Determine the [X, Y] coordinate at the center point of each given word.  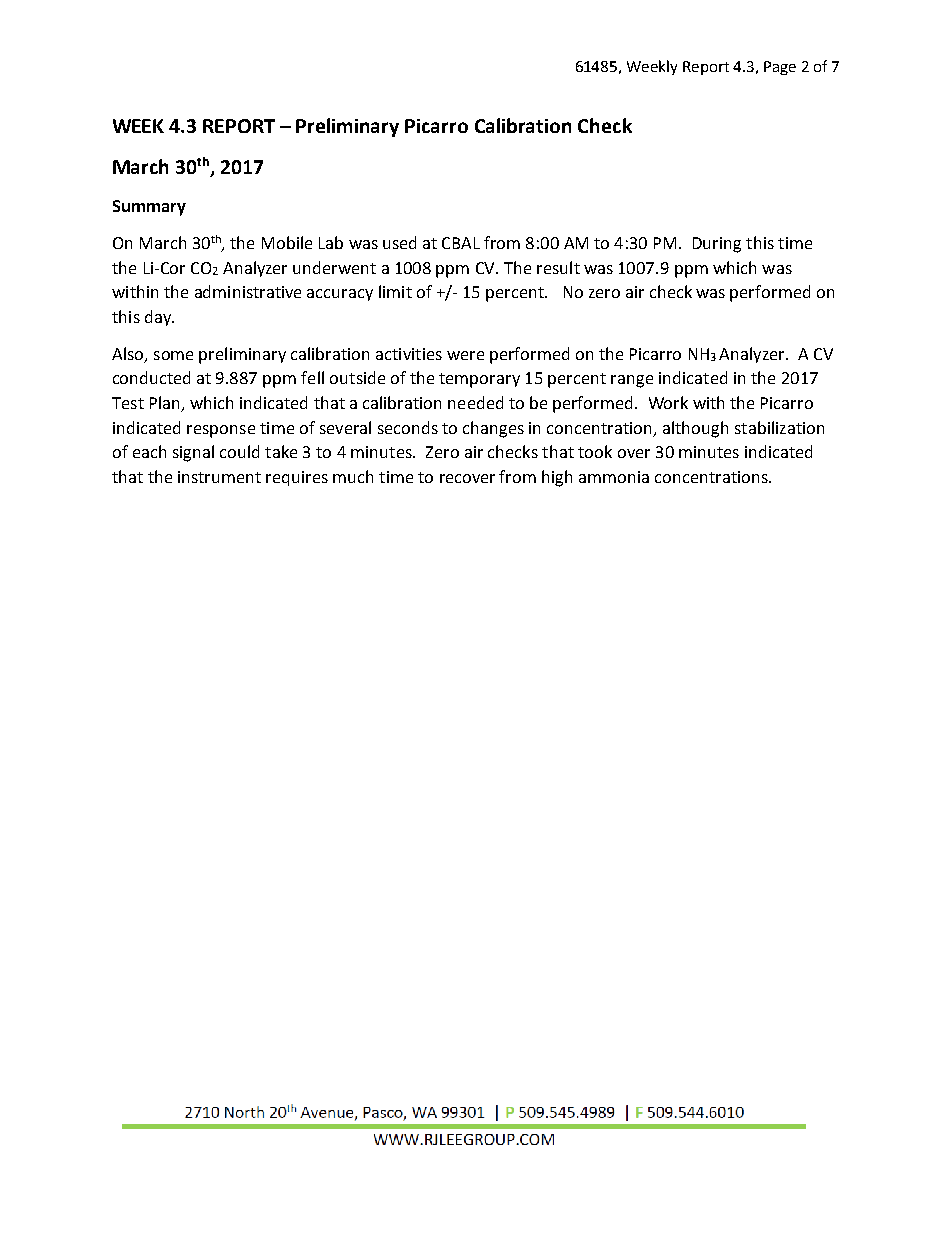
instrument [219, 477]
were [465, 355]
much [353, 476]
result [558, 267]
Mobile [287, 242]
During [717, 245]
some [173, 355]
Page [780, 68]
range [632, 381]
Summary [149, 208]
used [399, 242]
